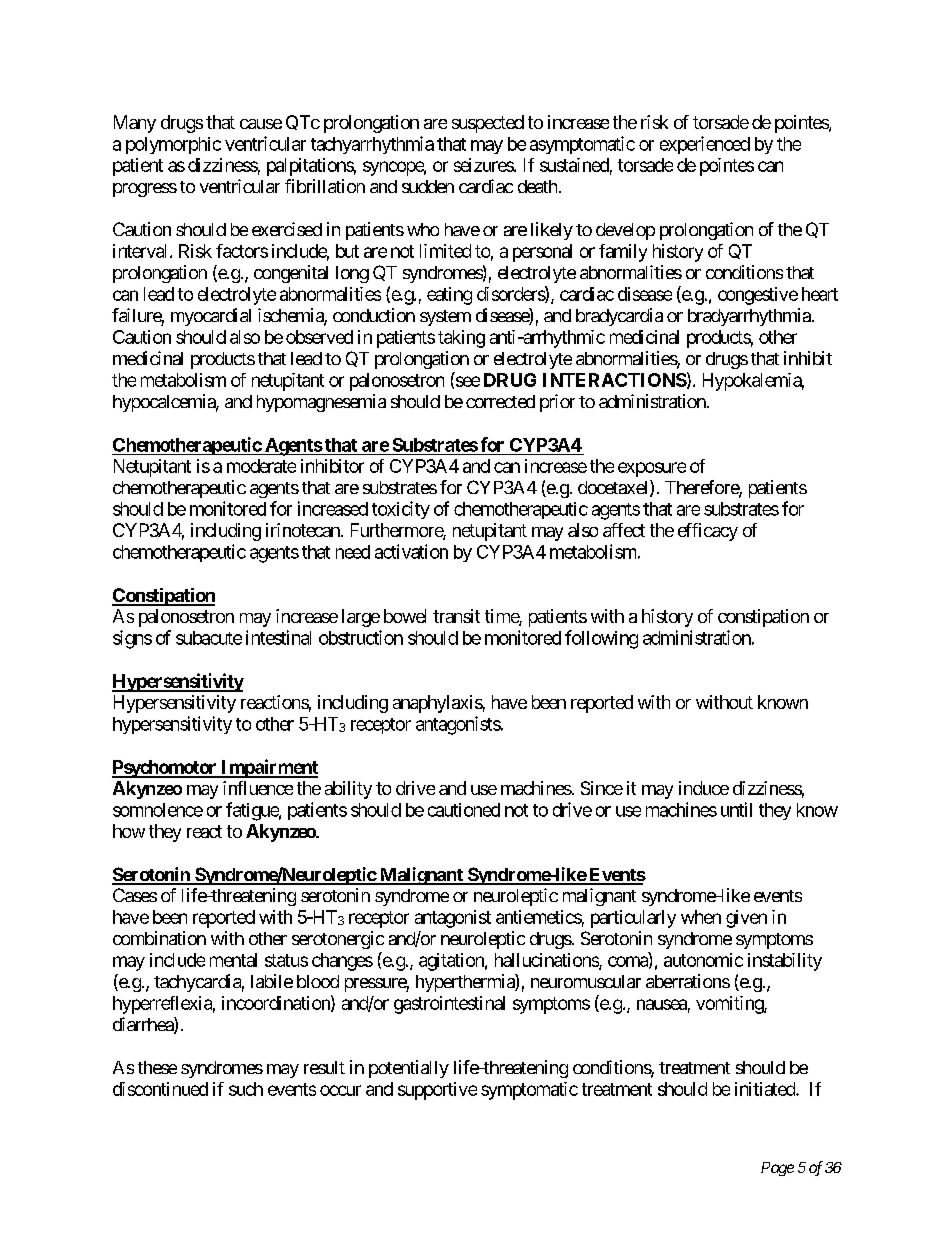  Describe the element at coordinates (258, 788) in the image. I see `influence` at that location.
